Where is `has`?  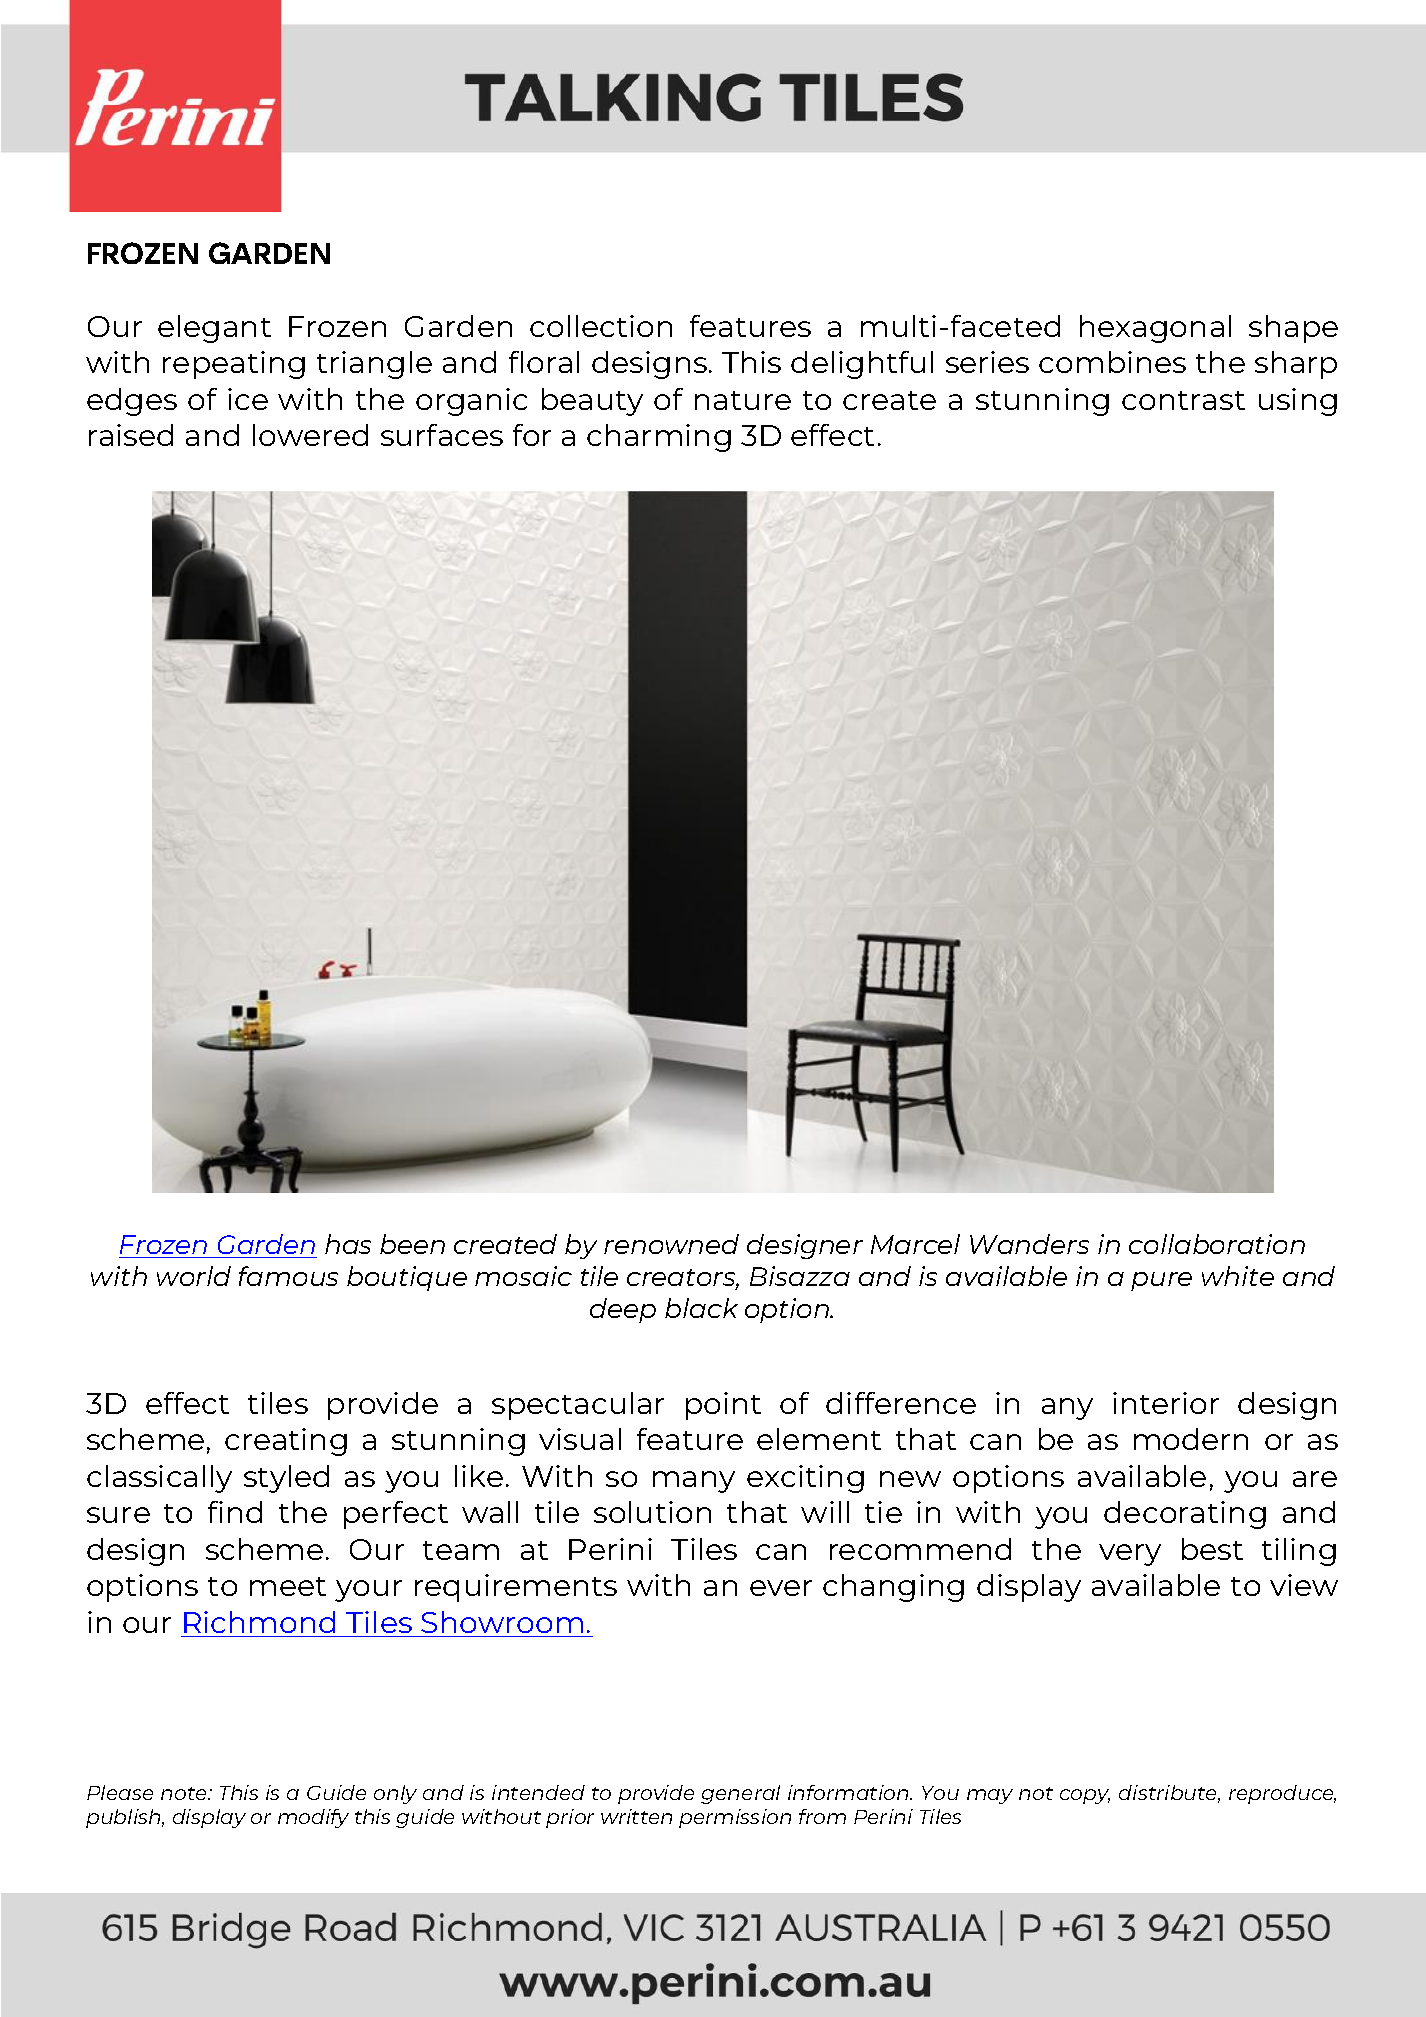 has is located at coordinates (348, 1244).
